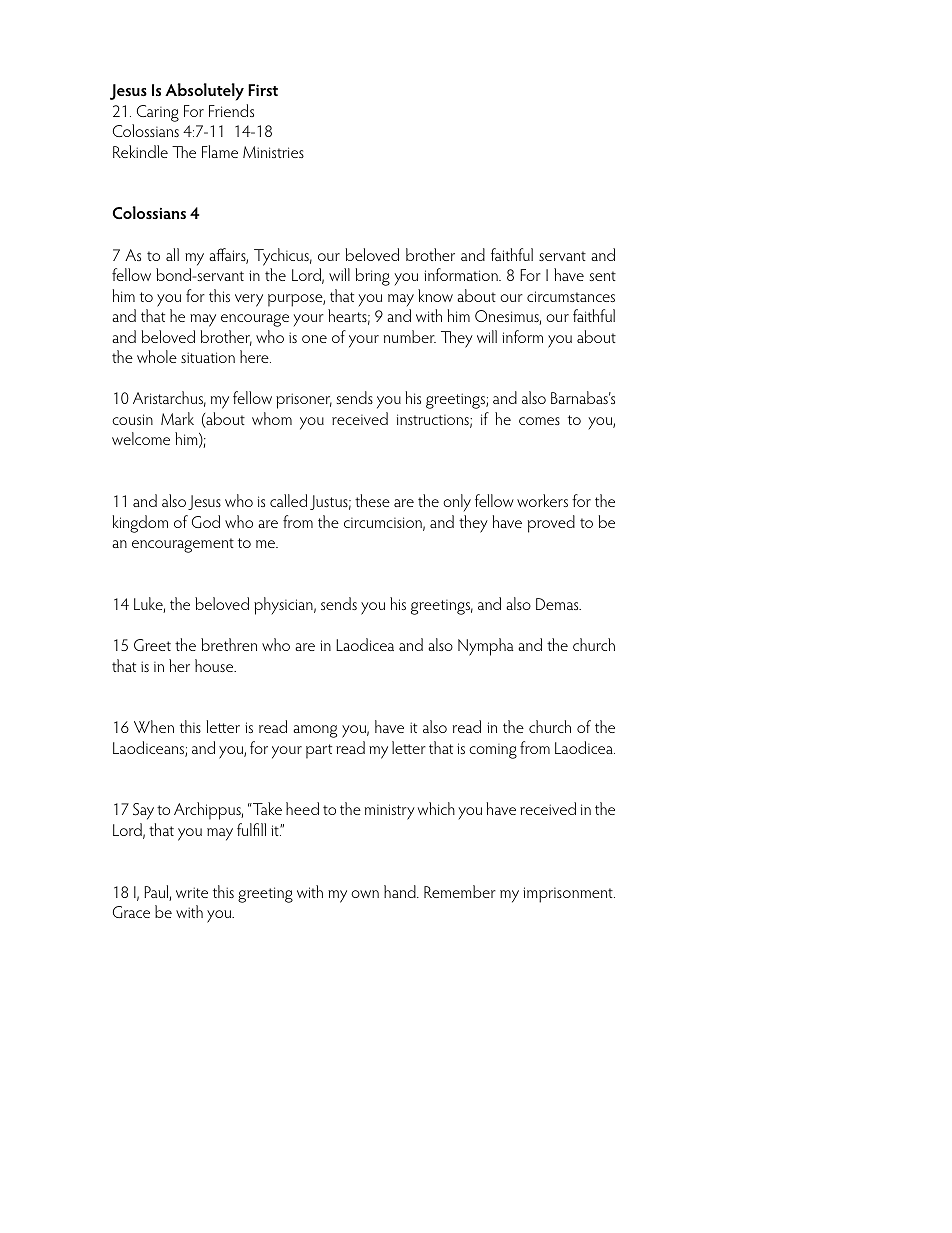 This image has width=952, height=1233. I want to click on imprisonment, so click(569, 895).
